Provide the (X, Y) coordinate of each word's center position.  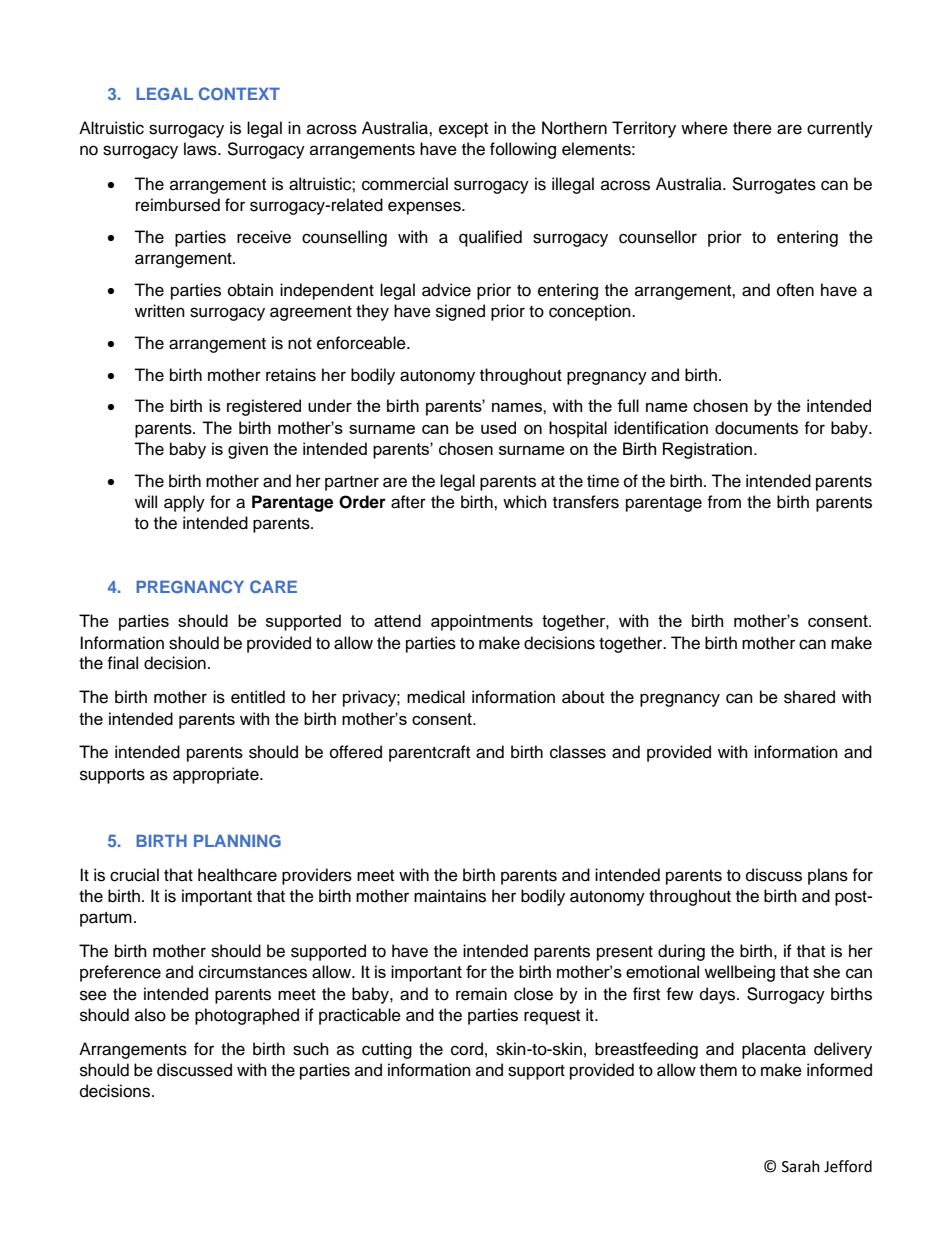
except (463, 130)
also (150, 1015)
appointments (482, 622)
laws (201, 149)
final (122, 663)
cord (467, 1049)
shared (809, 697)
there (752, 128)
